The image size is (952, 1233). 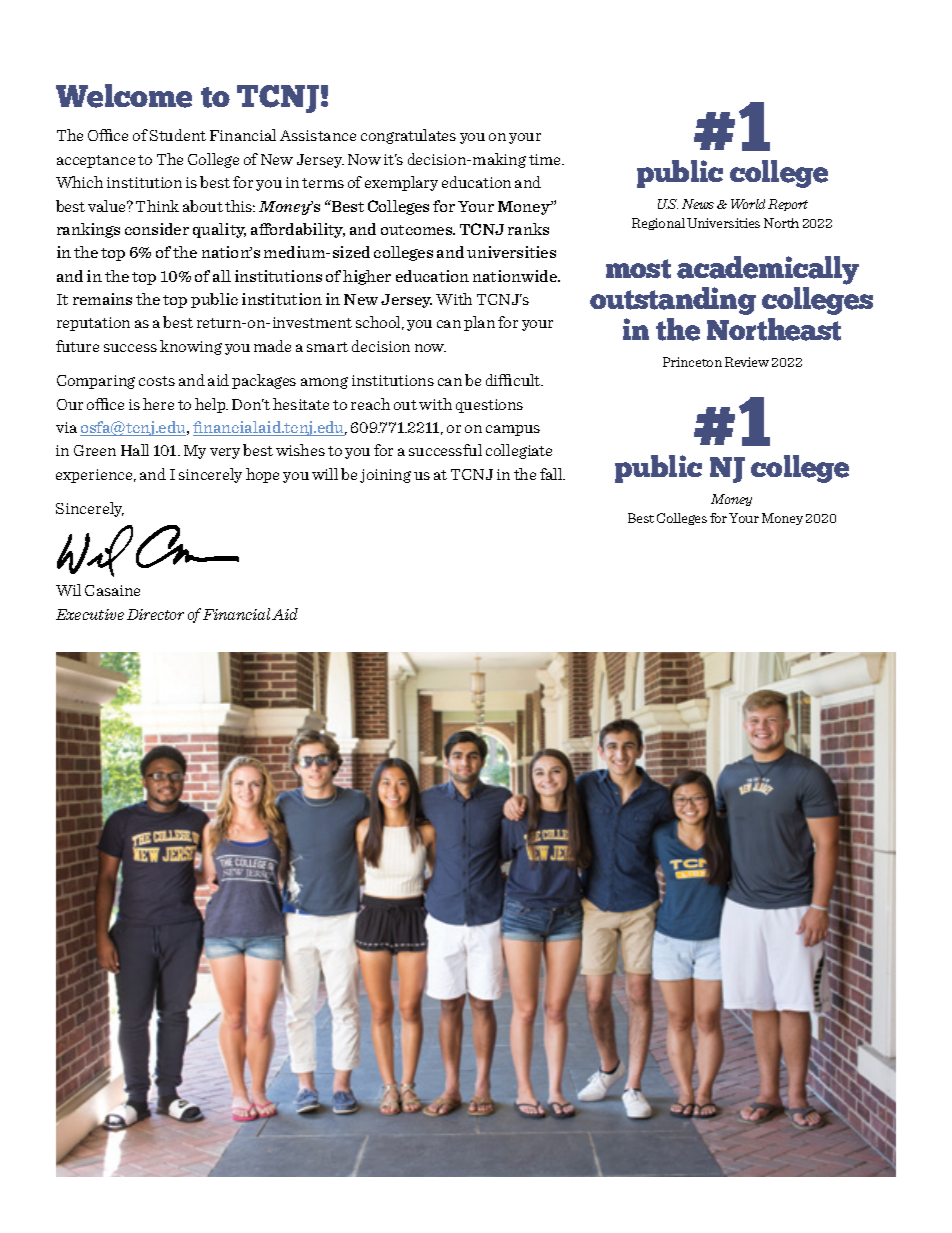 What do you see at coordinates (90, 614) in the screenshot?
I see `Executive` at bounding box center [90, 614].
